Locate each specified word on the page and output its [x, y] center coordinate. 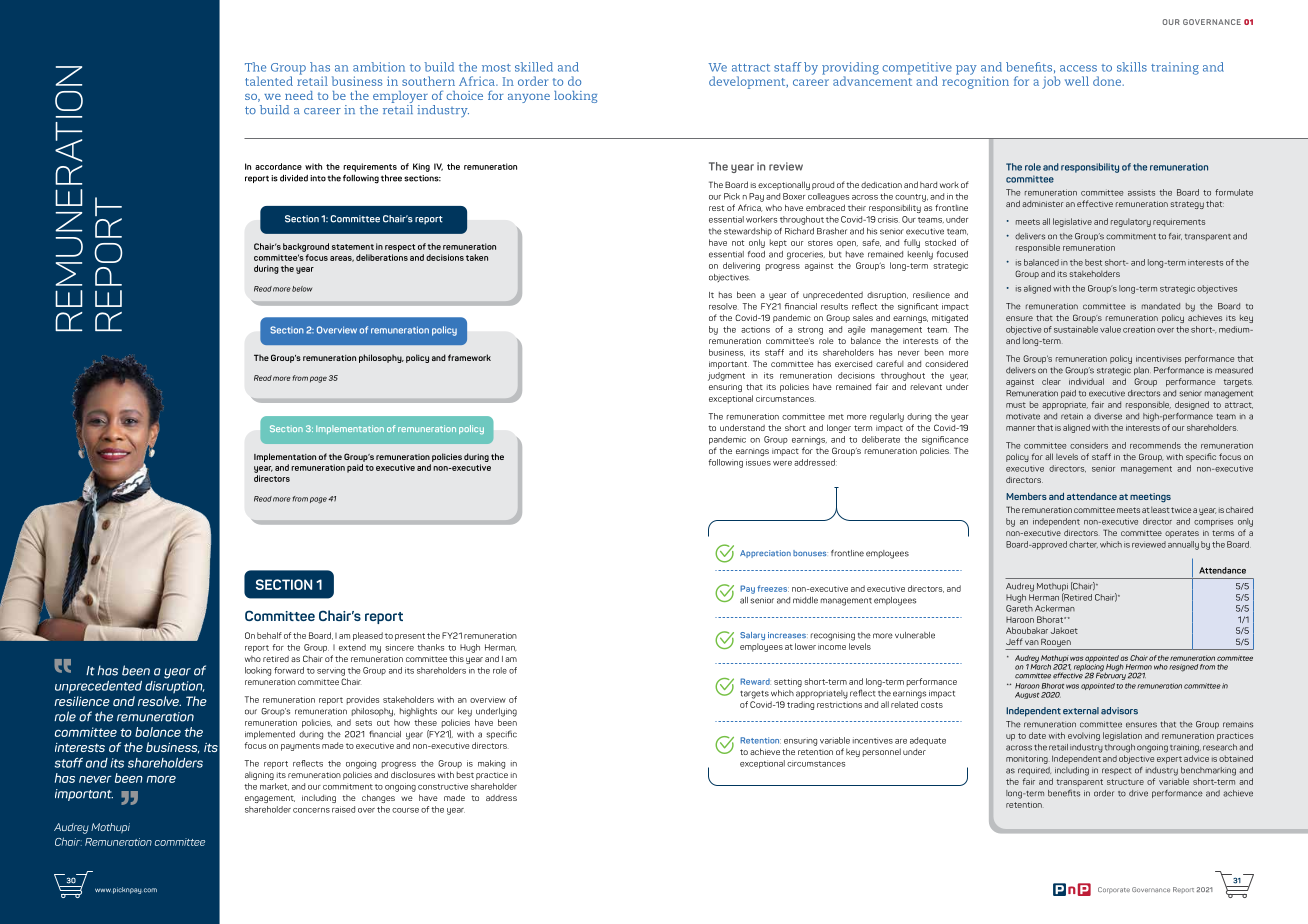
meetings [1150, 498]
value [1110, 329]
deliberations [382, 257]
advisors [1119, 711]
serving [331, 671]
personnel [882, 752]
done [1108, 81]
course [405, 810]
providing [850, 69]
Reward [755, 681]
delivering [741, 266]
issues [758, 462]
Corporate [1114, 890]
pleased [368, 636]
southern [428, 81]
